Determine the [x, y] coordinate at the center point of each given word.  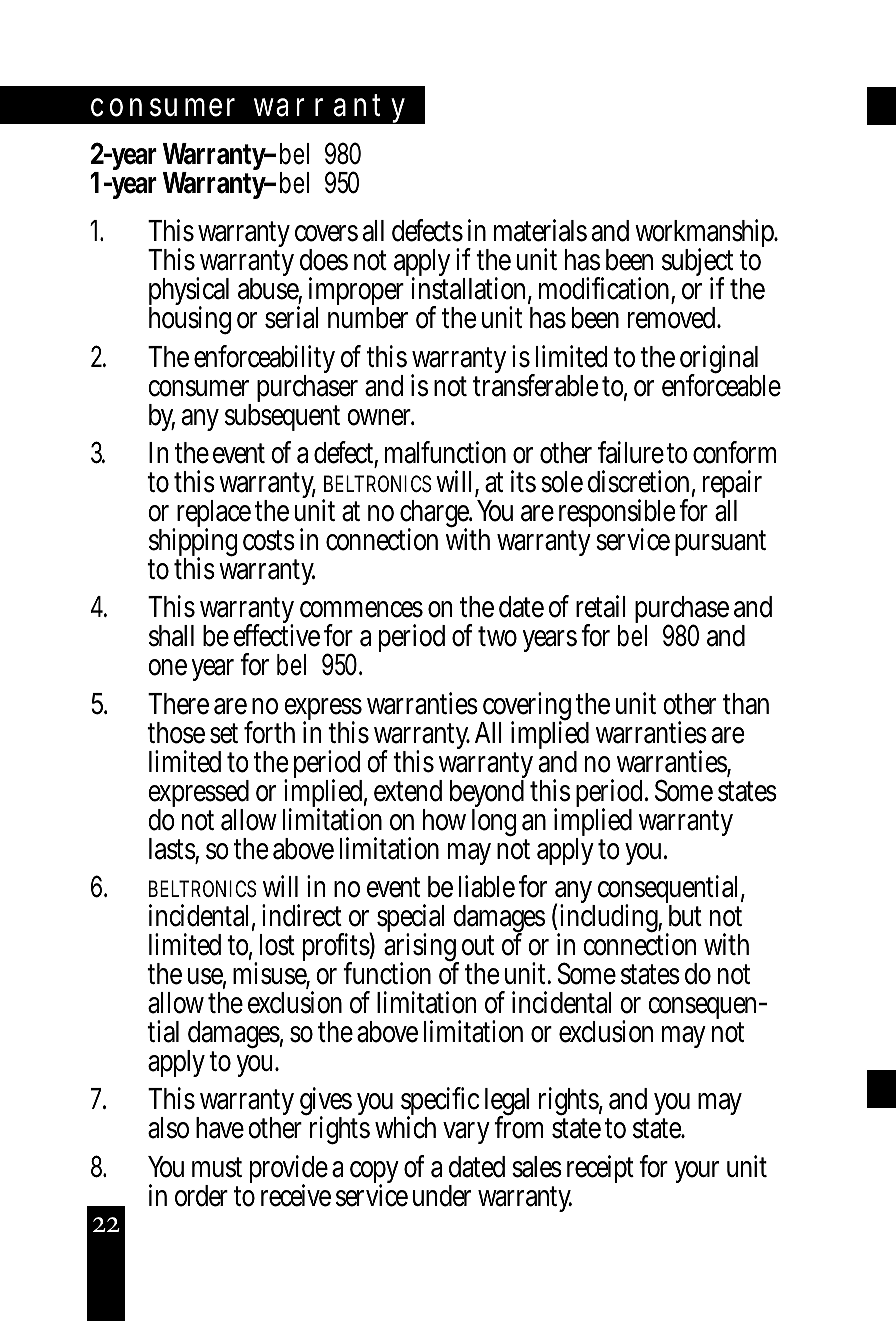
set [224, 733]
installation [472, 290]
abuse [270, 290]
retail [601, 606]
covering [526, 708]
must [217, 1167]
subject [698, 264]
